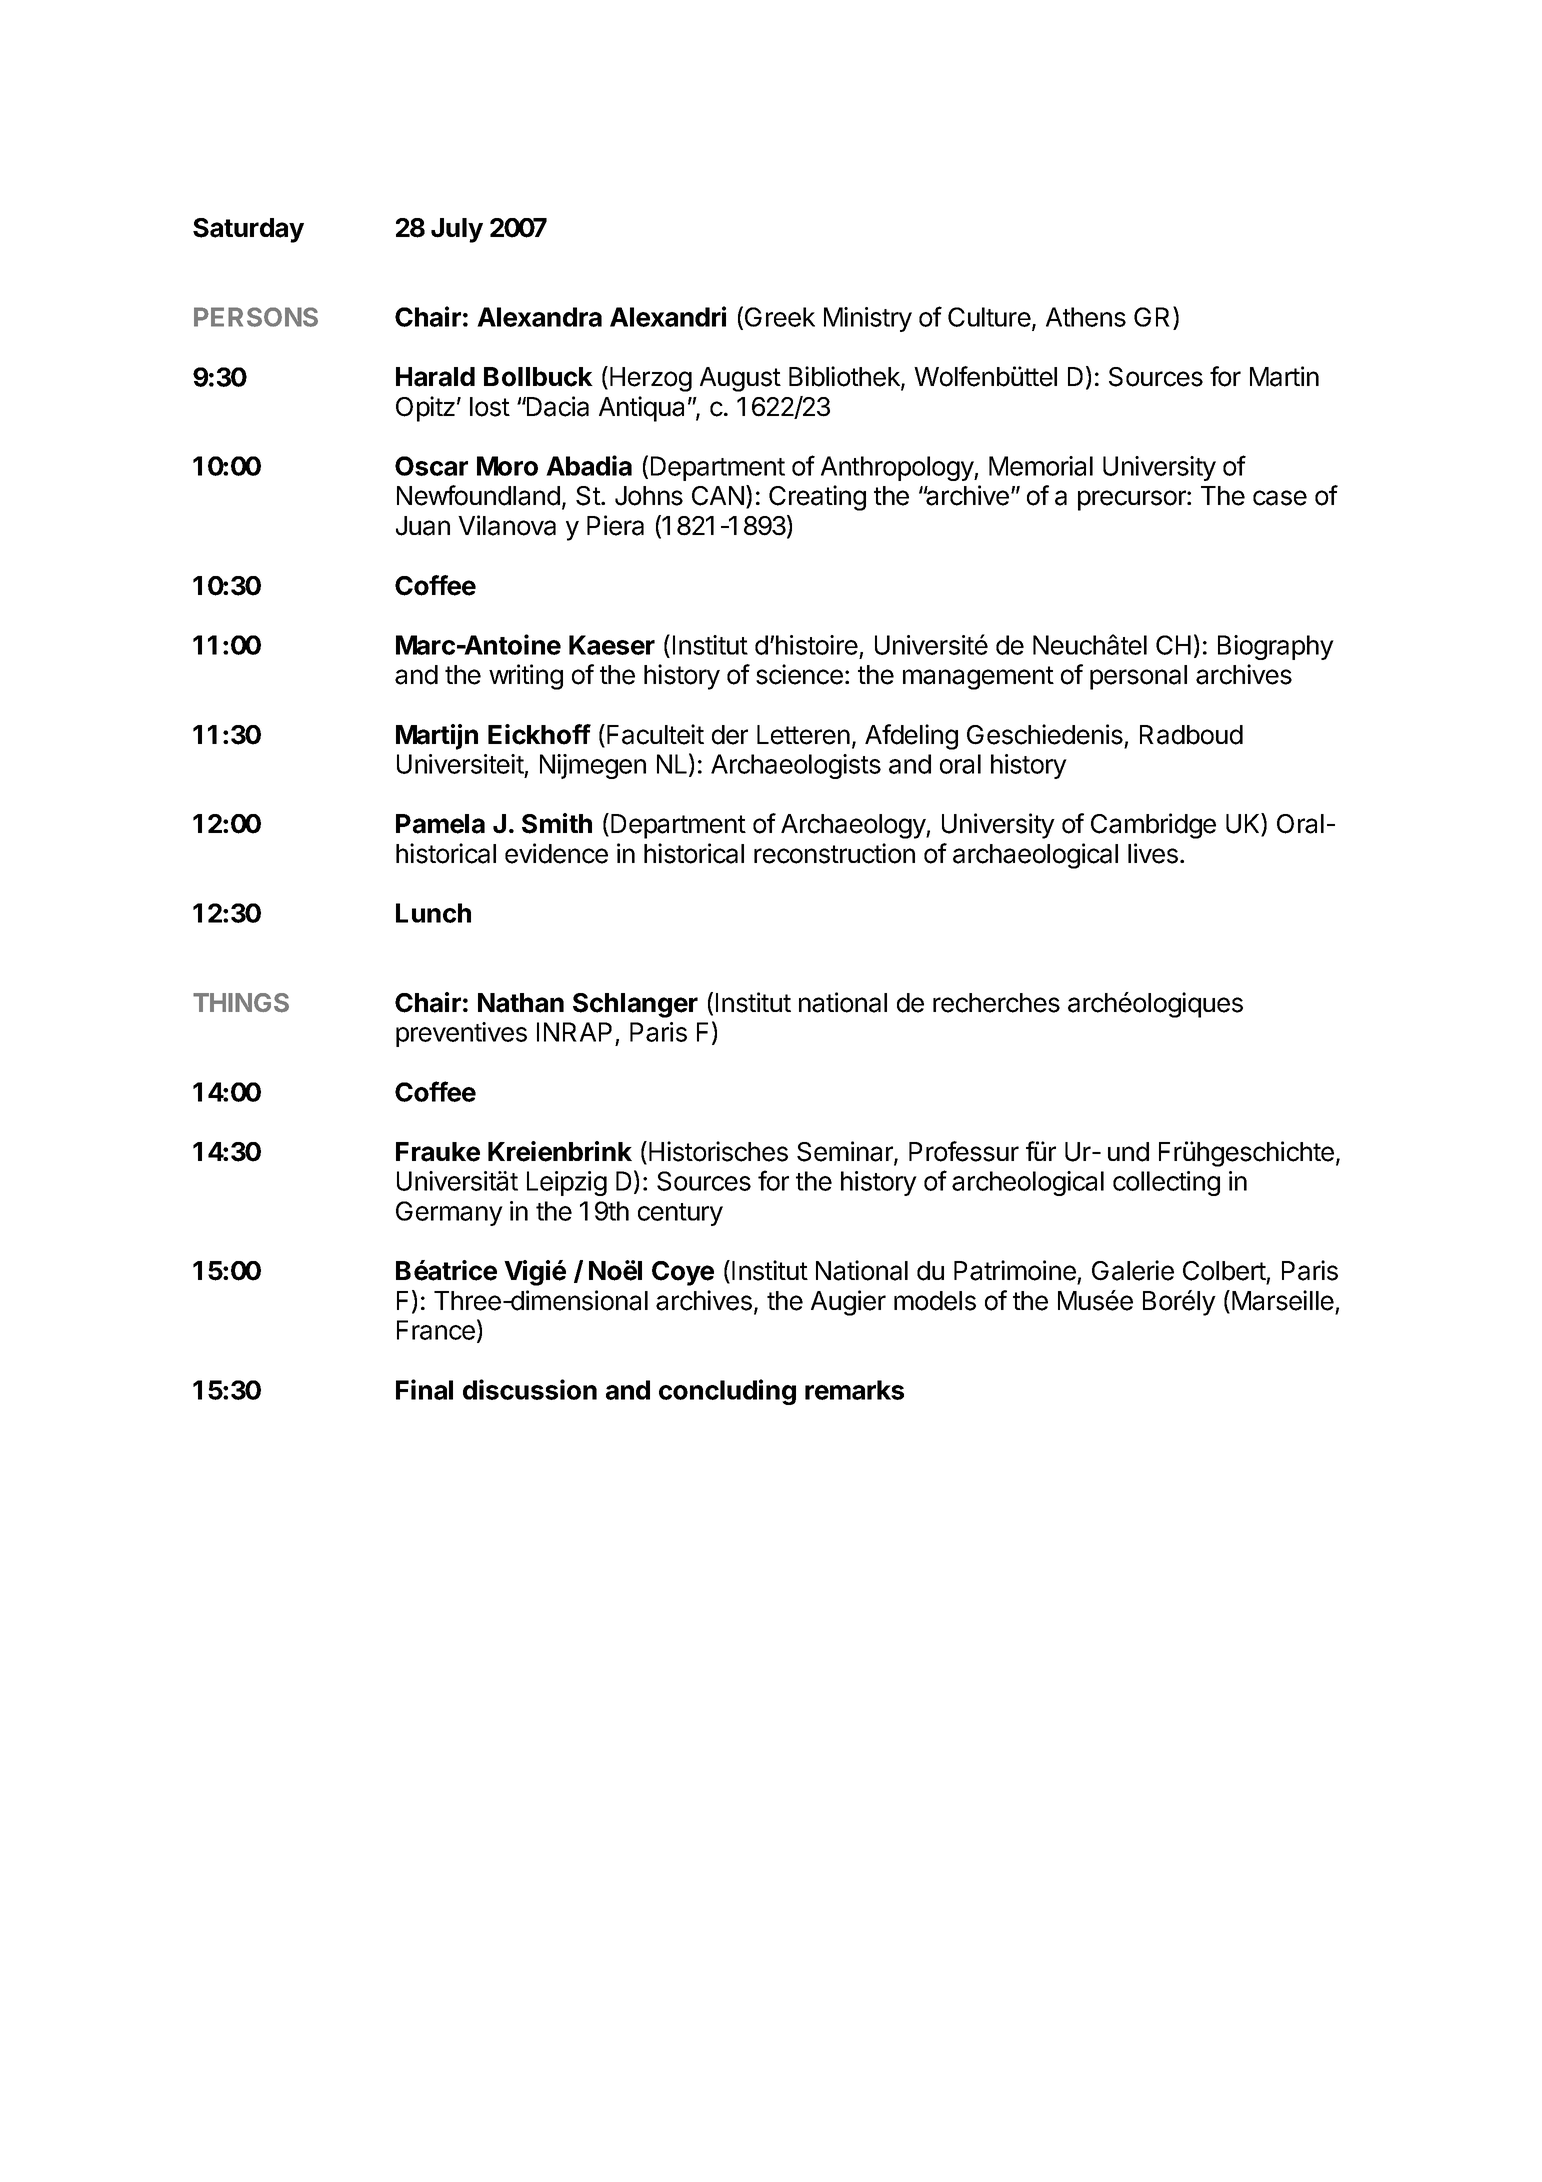  Describe the element at coordinates (1153, 853) in the document. I see `lives` at that location.
